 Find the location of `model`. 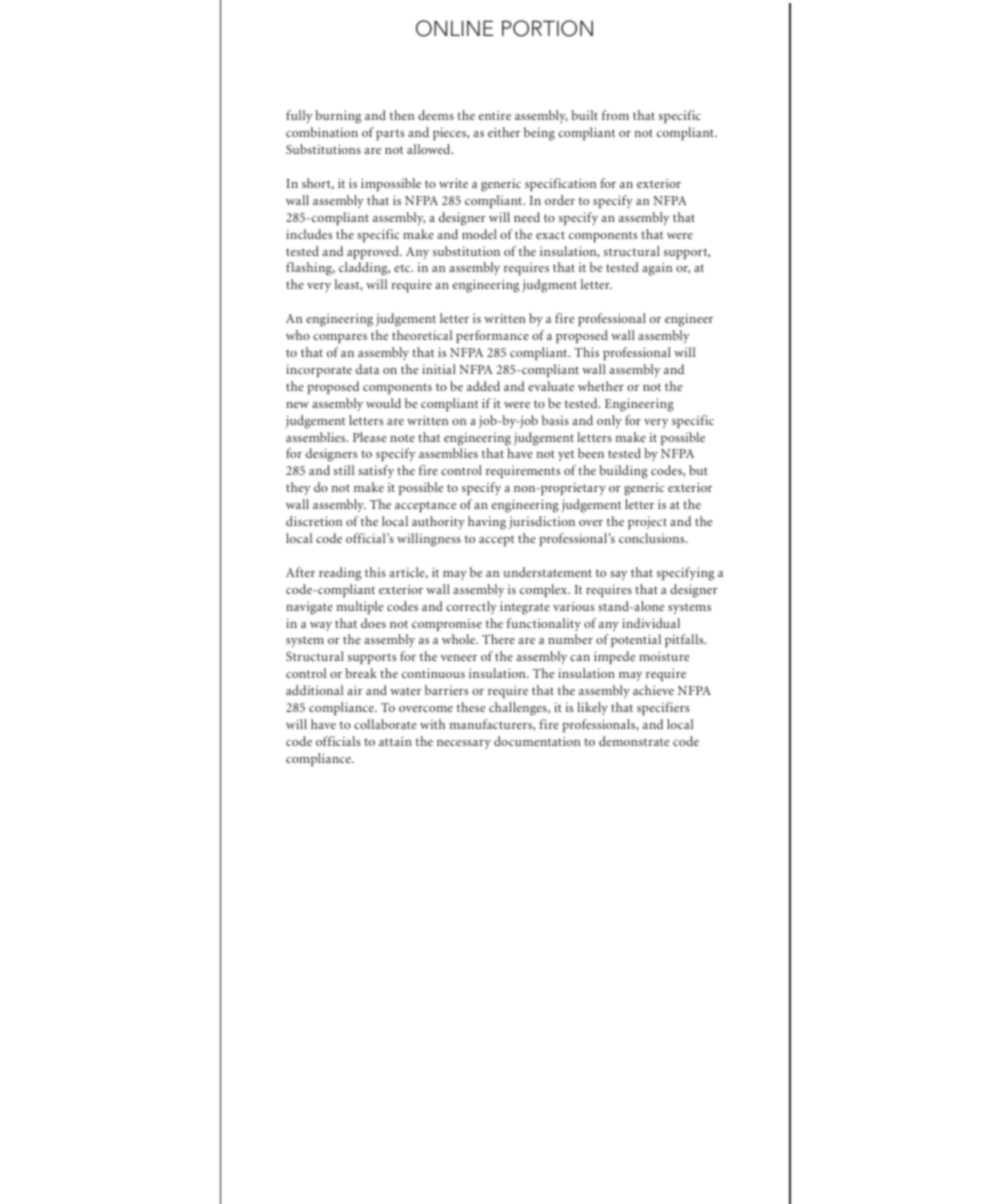

model is located at coordinates (479, 234).
